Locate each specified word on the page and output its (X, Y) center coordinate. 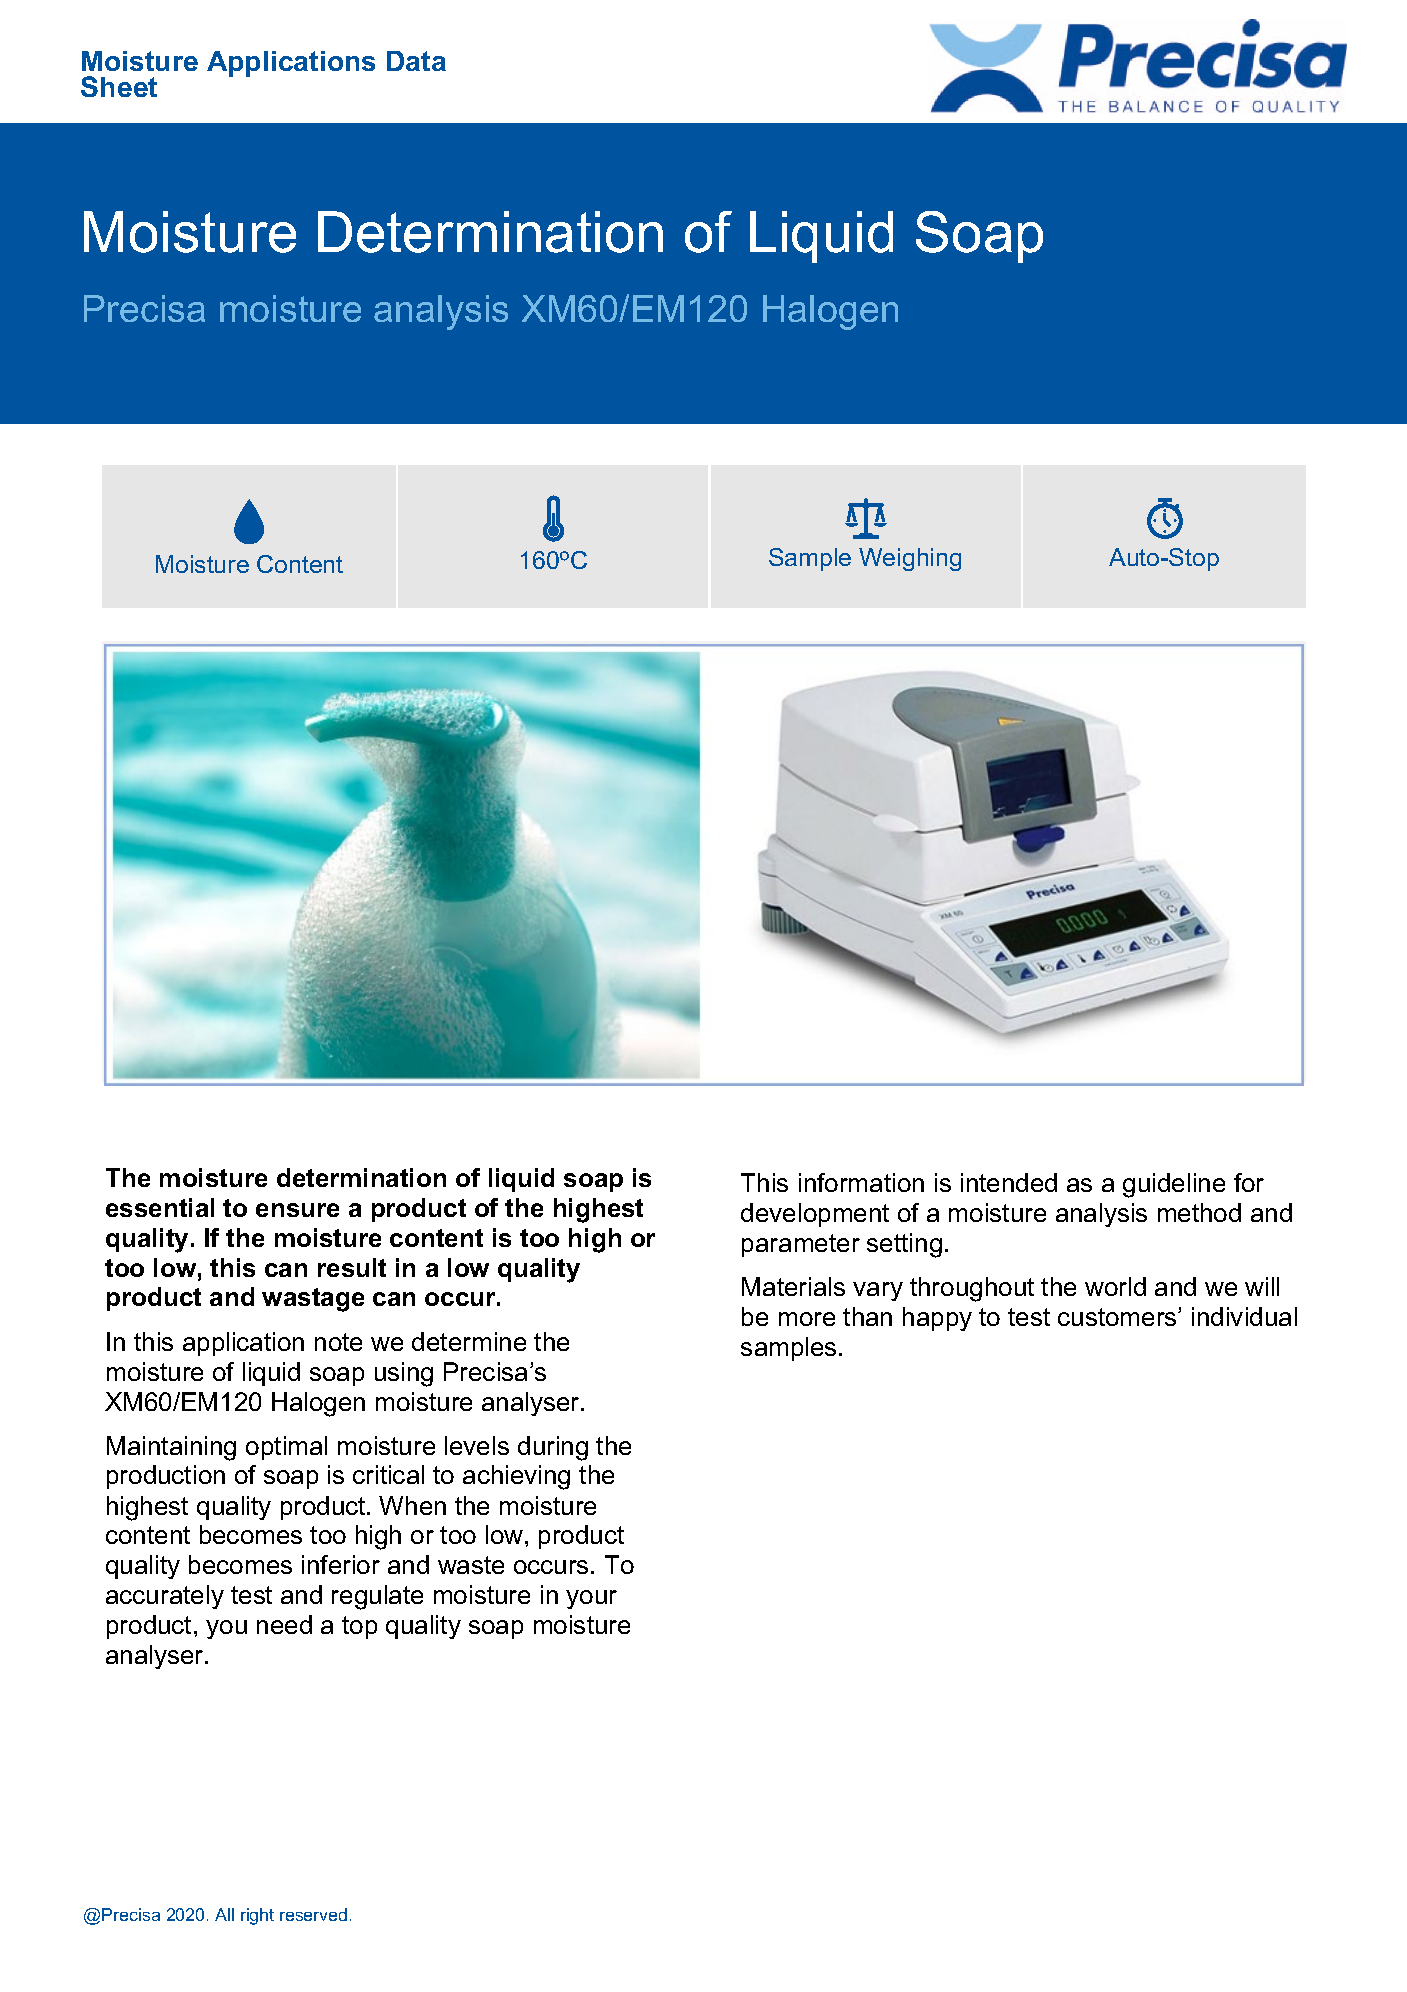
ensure (297, 1210)
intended (1009, 1182)
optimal (286, 1448)
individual (1244, 1316)
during (553, 1448)
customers (1118, 1317)
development (815, 1215)
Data (416, 61)
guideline (1174, 1185)
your (591, 1599)
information (861, 1182)
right (257, 1916)
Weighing (910, 559)
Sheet (119, 86)
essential (160, 1207)
